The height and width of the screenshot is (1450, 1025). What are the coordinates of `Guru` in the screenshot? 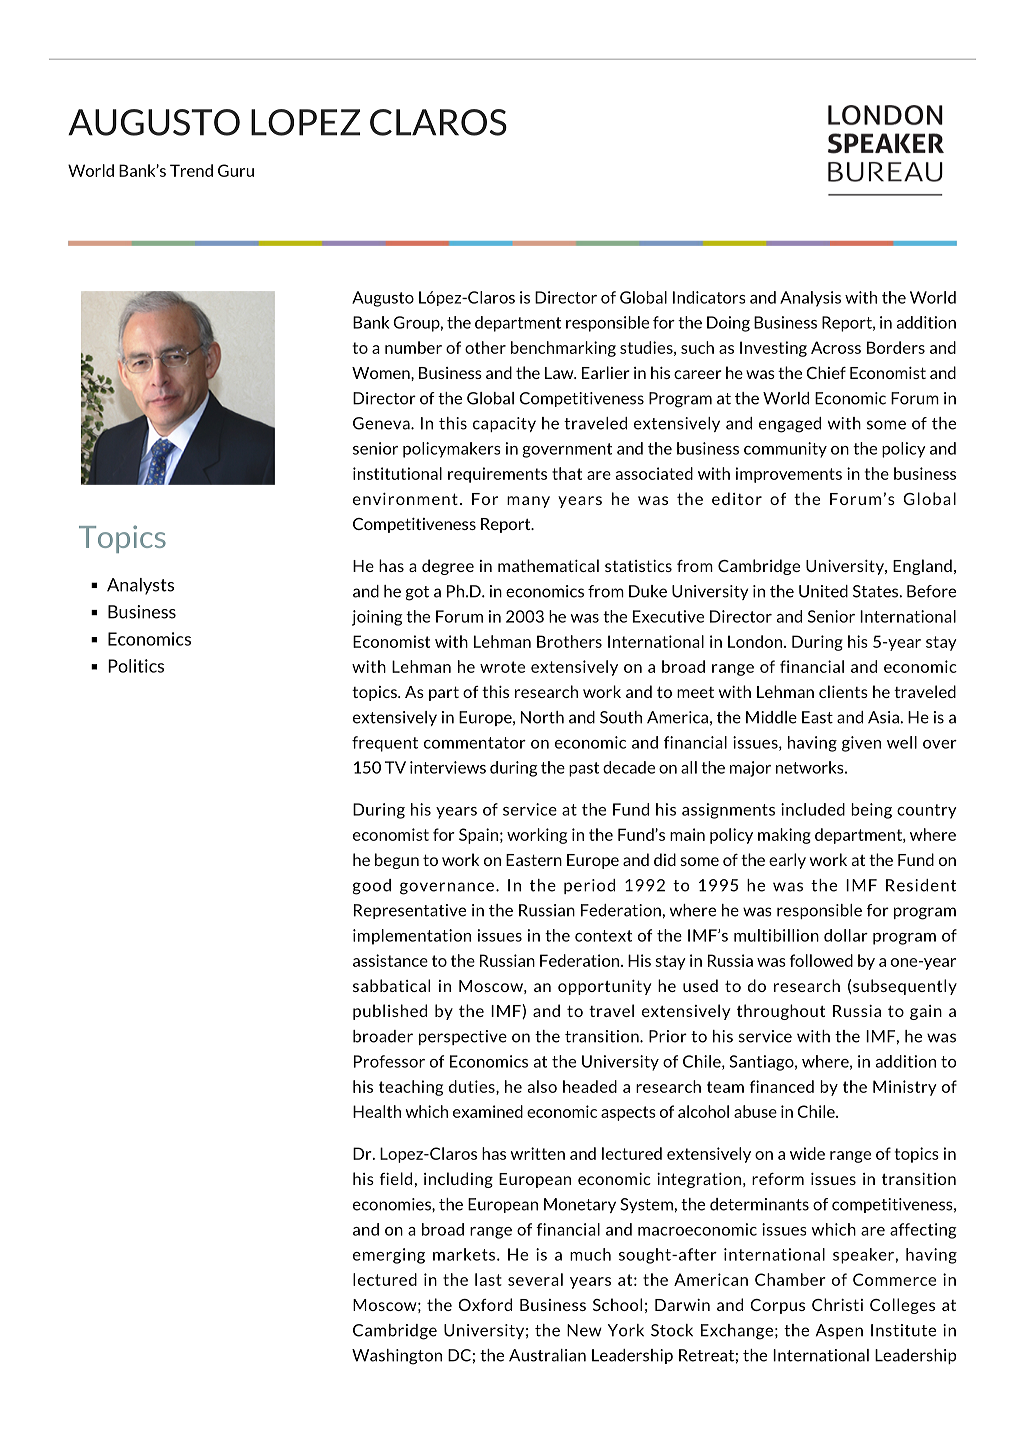 It's located at (236, 170).
